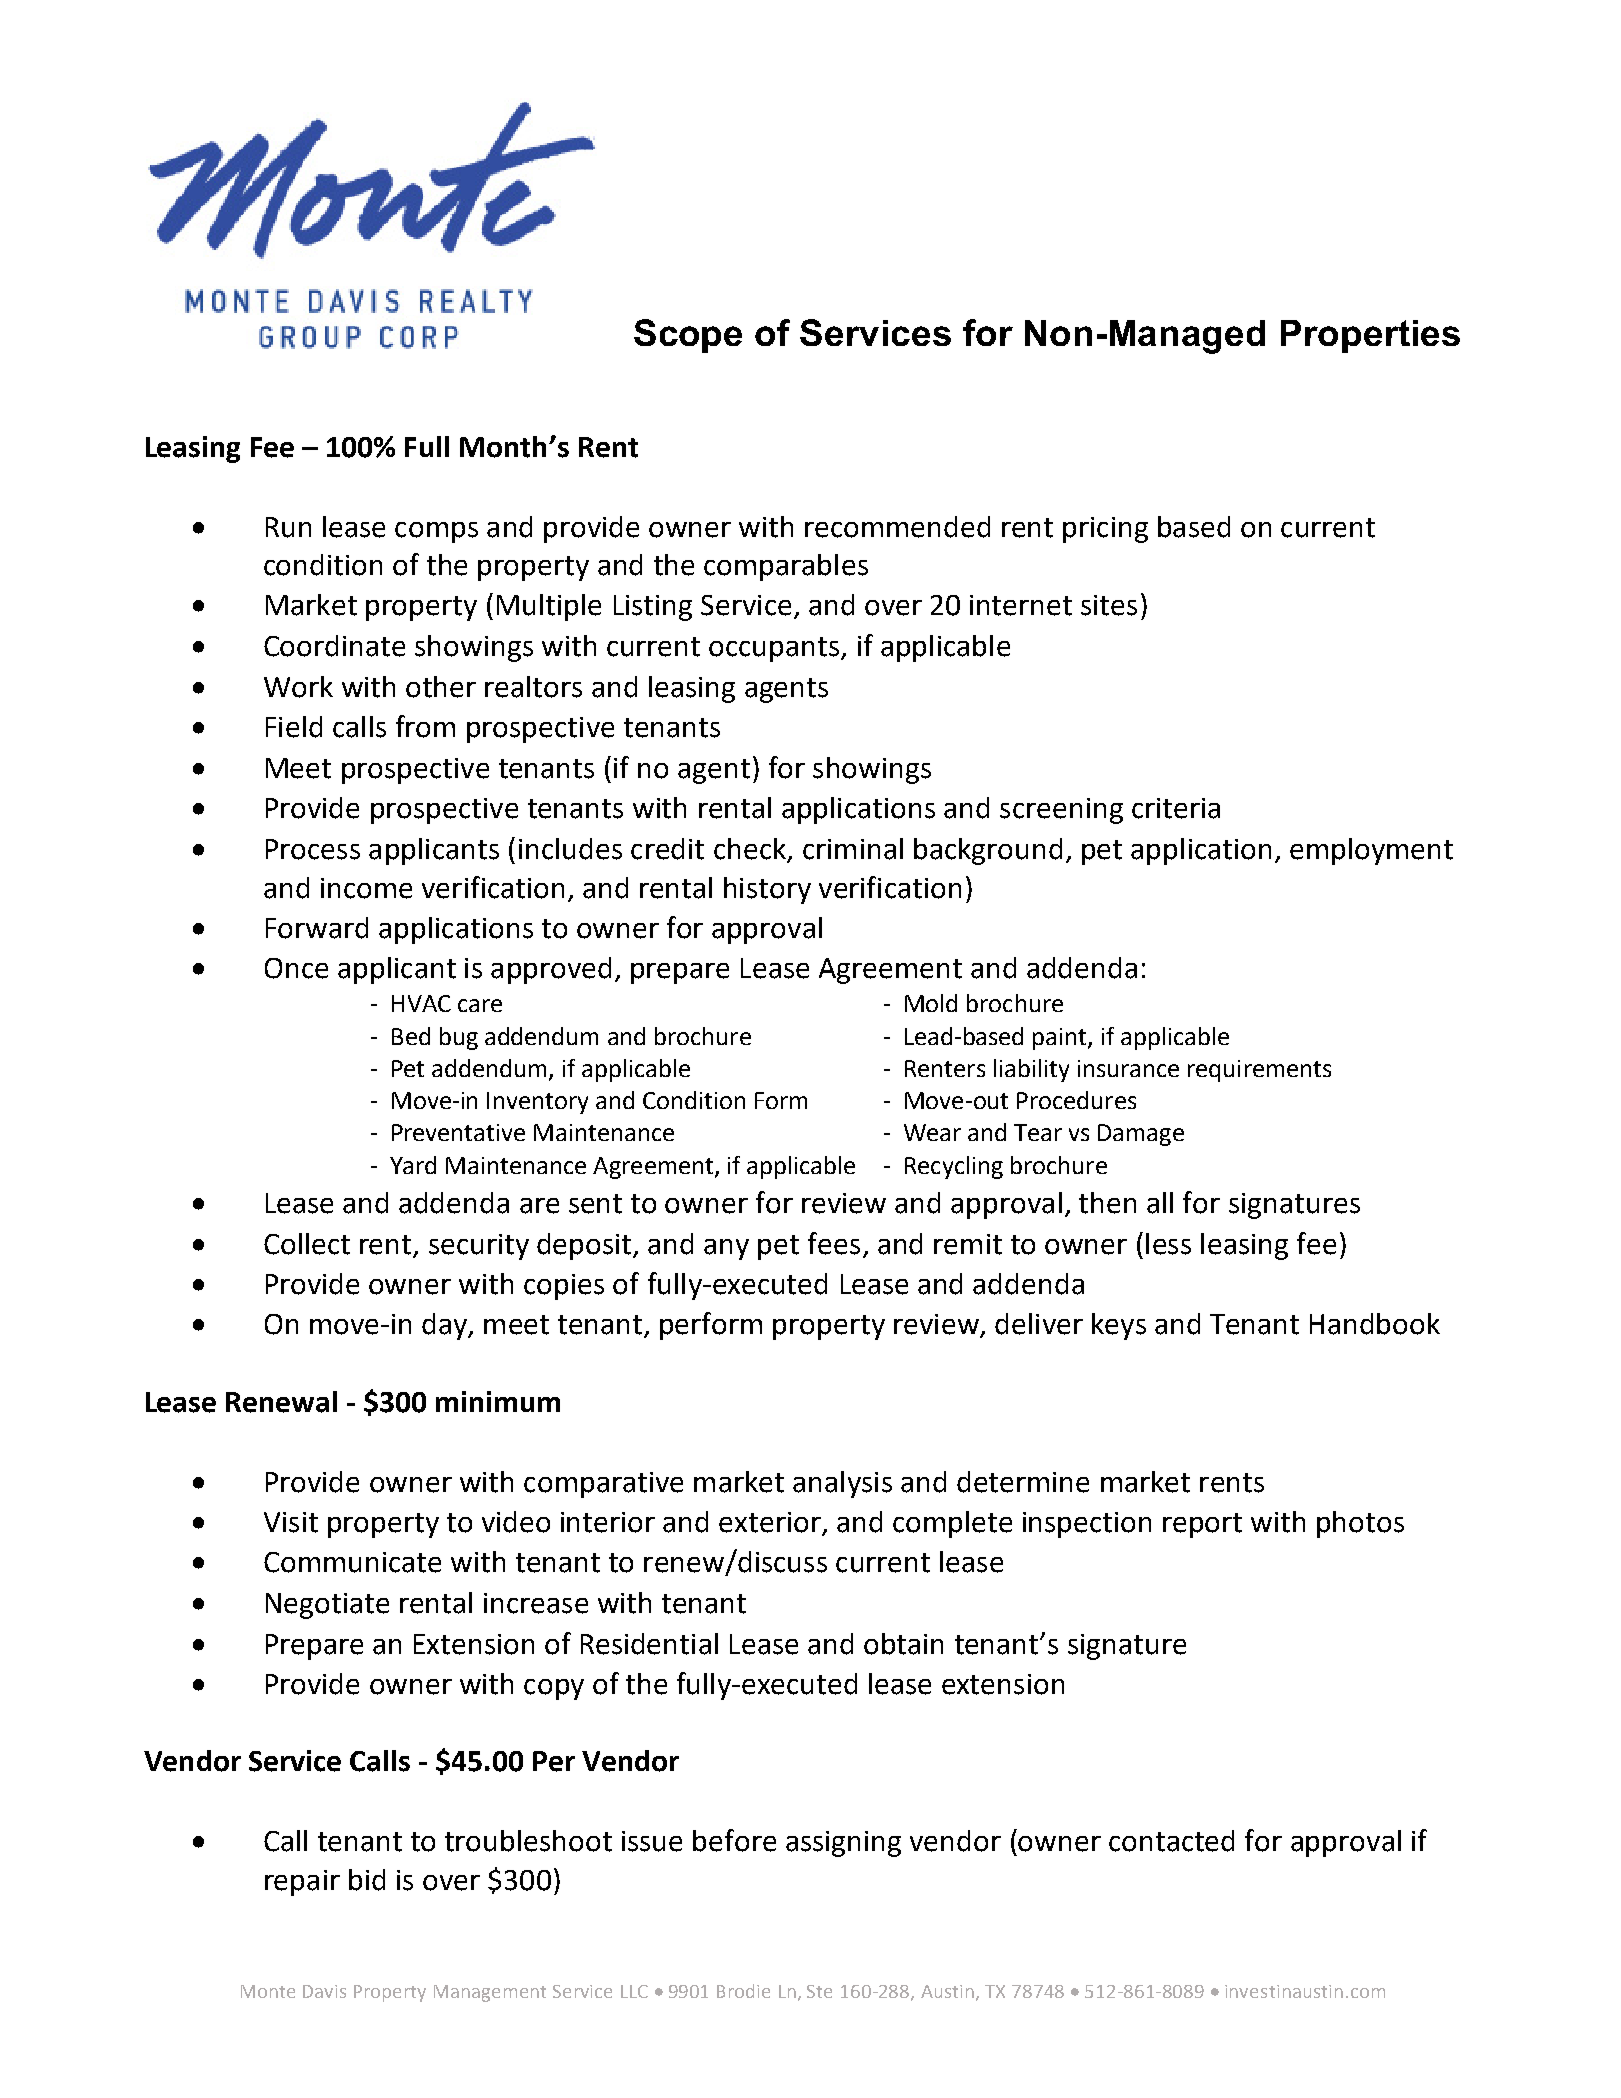 This screenshot has width=1621, height=2098. What do you see at coordinates (436, 532) in the screenshot?
I see `comps` at bounding box center [436, 532].
